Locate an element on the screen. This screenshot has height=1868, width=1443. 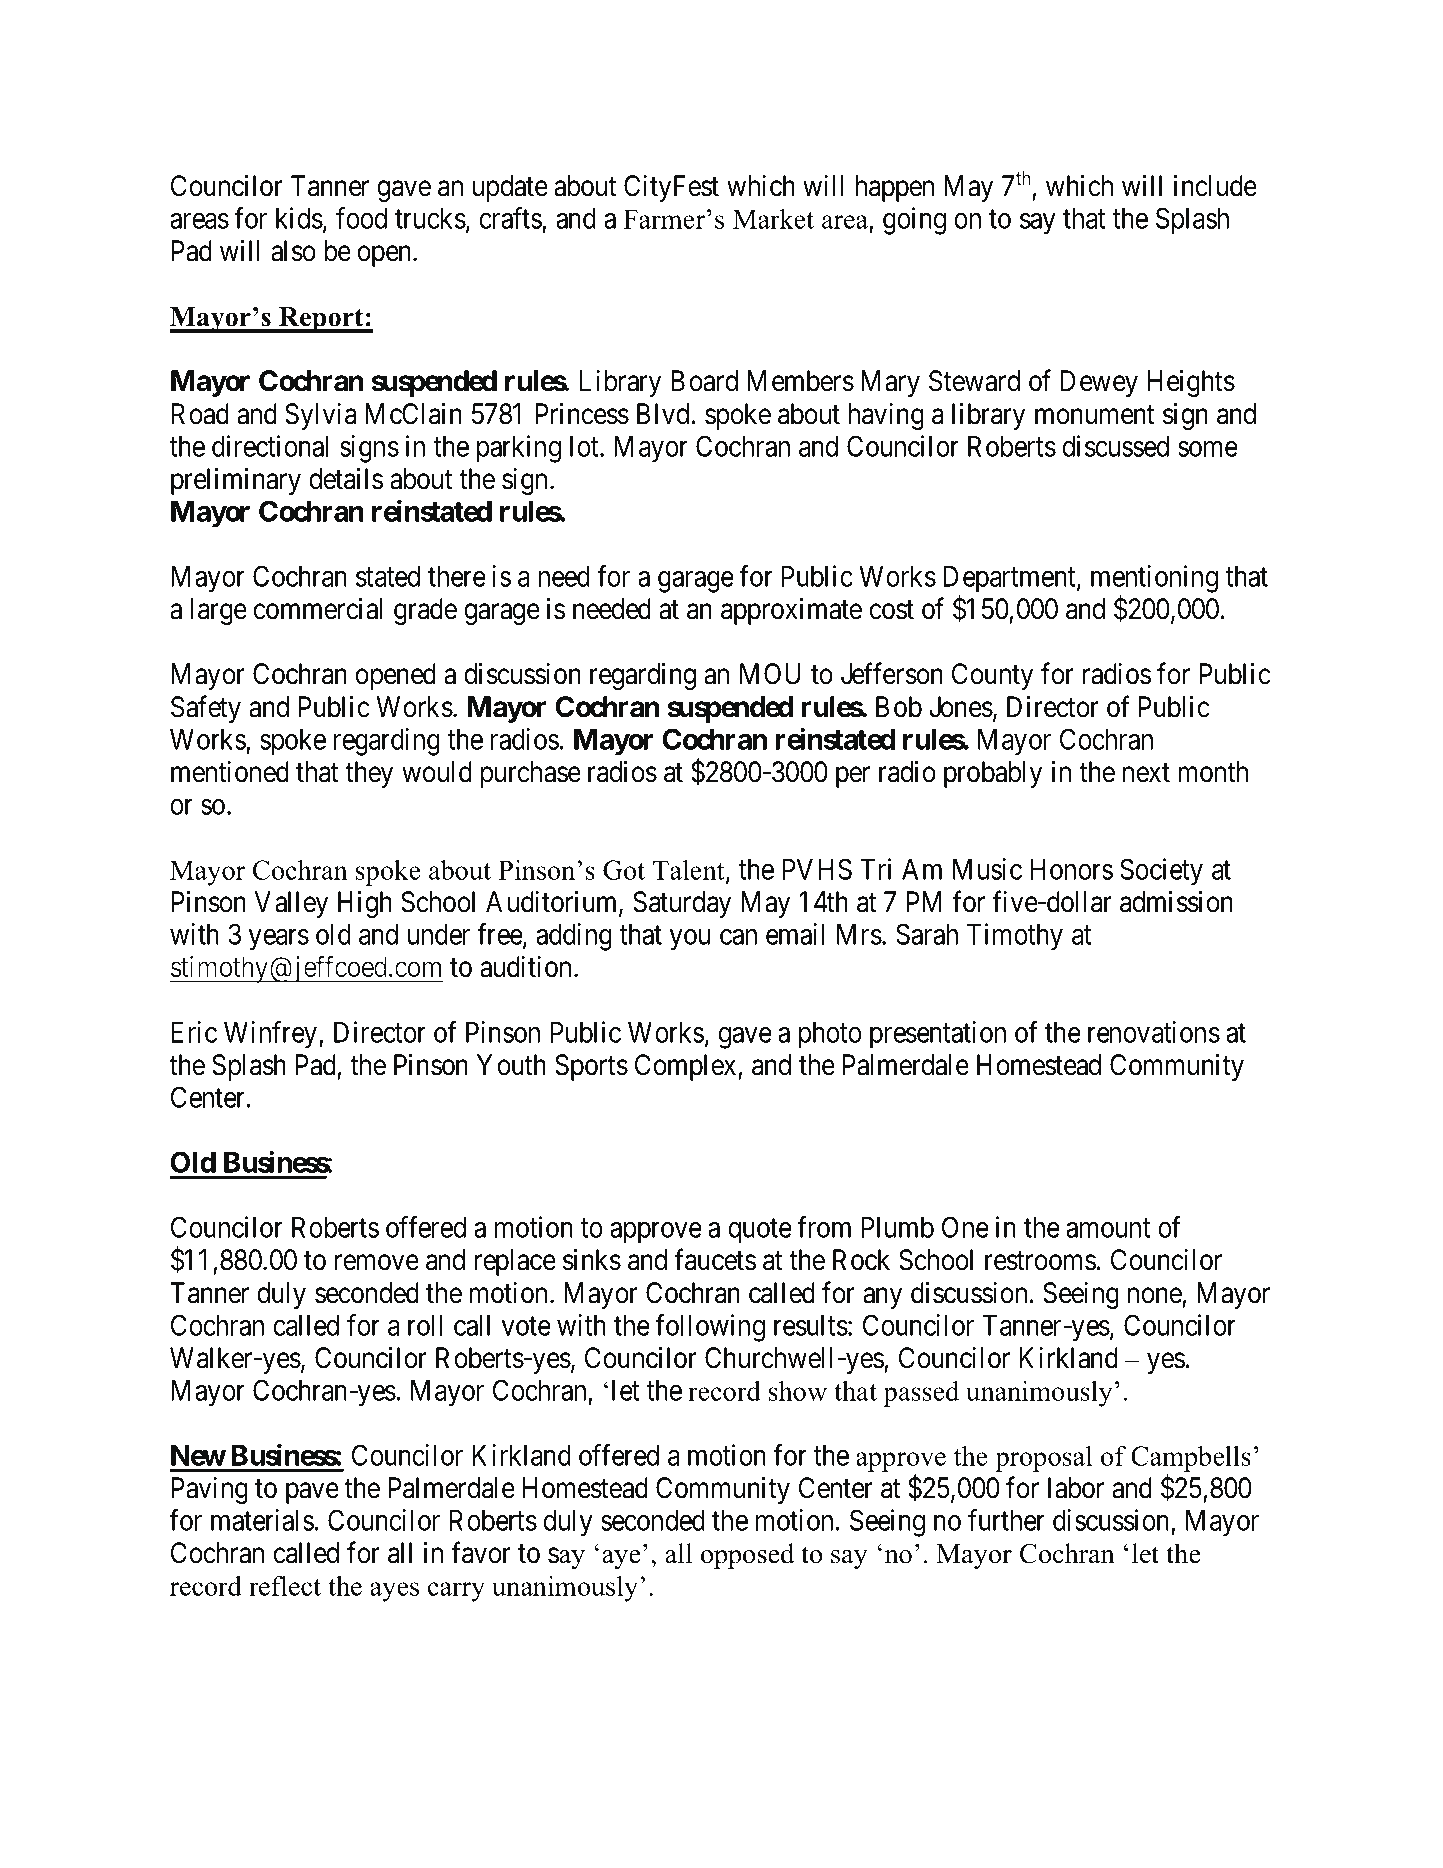
they is located at coordinates (369, 774).
